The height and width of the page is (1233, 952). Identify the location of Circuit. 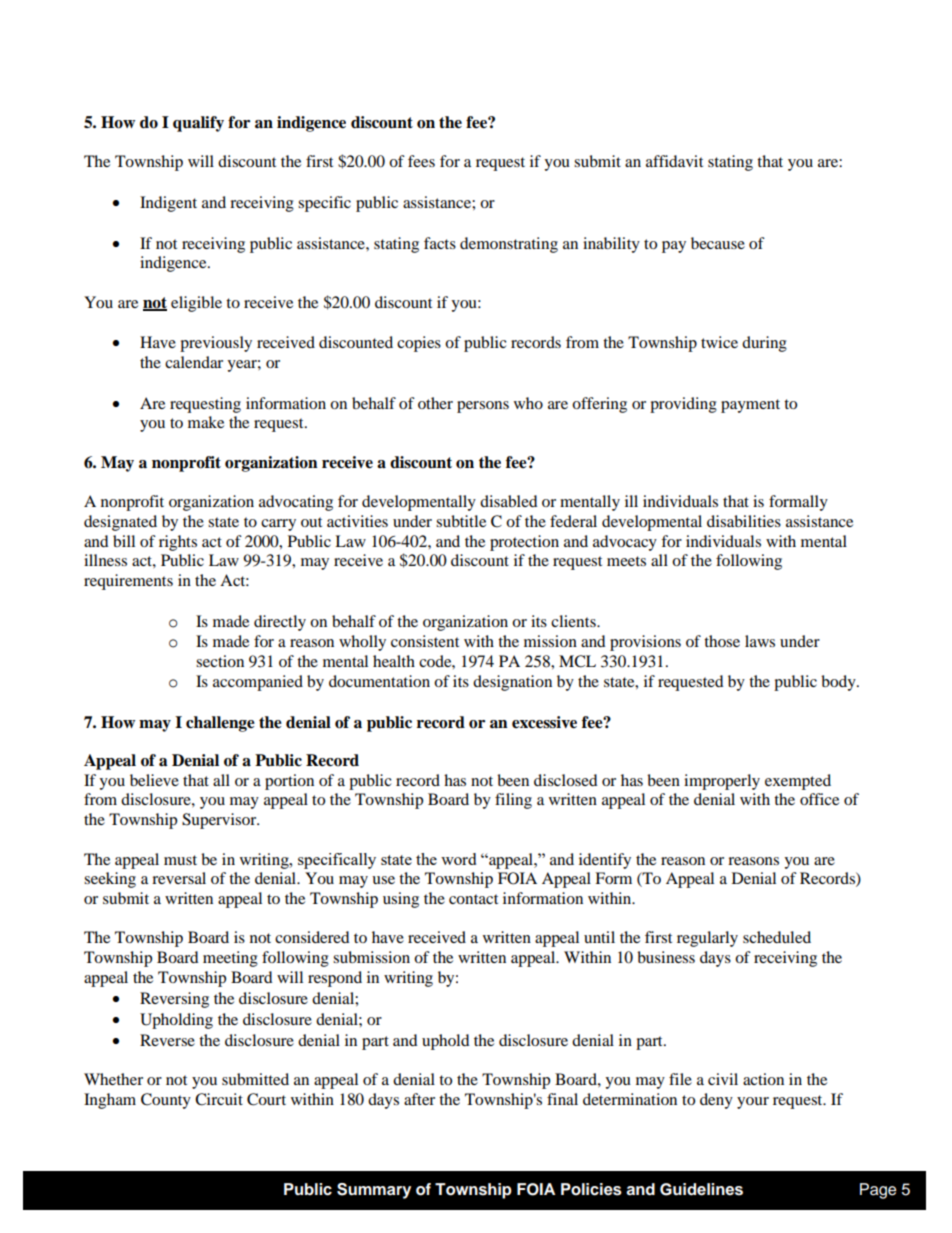
(219, 1099).
